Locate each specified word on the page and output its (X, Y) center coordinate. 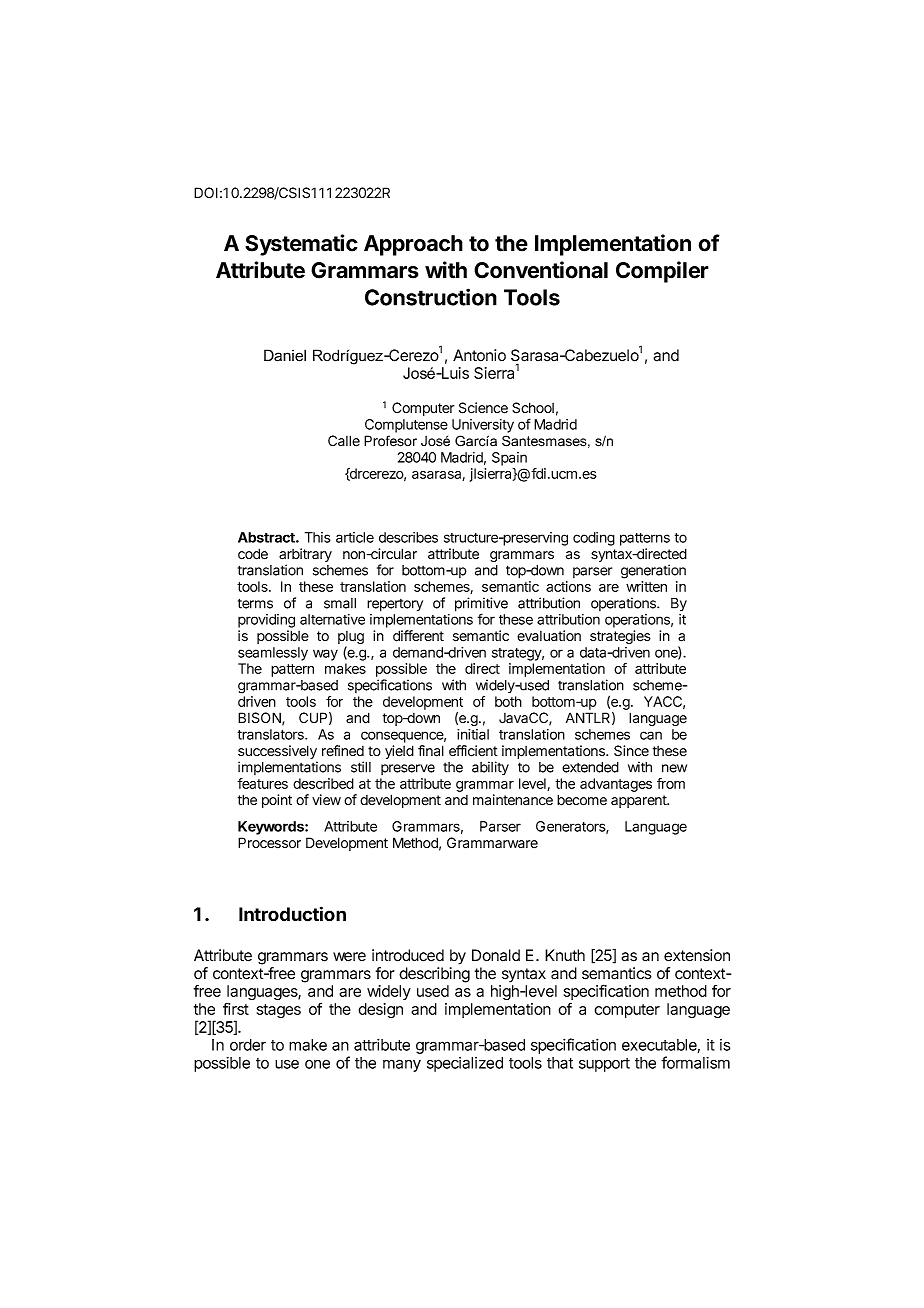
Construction (431, 297)
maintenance (513, 800)
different (418, 636)
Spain (509, 459)
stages (279, 1011)
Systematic (301, 245)
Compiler (662, 272)
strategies (620, 637)
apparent (639, 801)
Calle (344, 441)
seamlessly (273, 654)
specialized (465, 1064)
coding (594, 539)
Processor (269, 843)
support (604, 1065)
